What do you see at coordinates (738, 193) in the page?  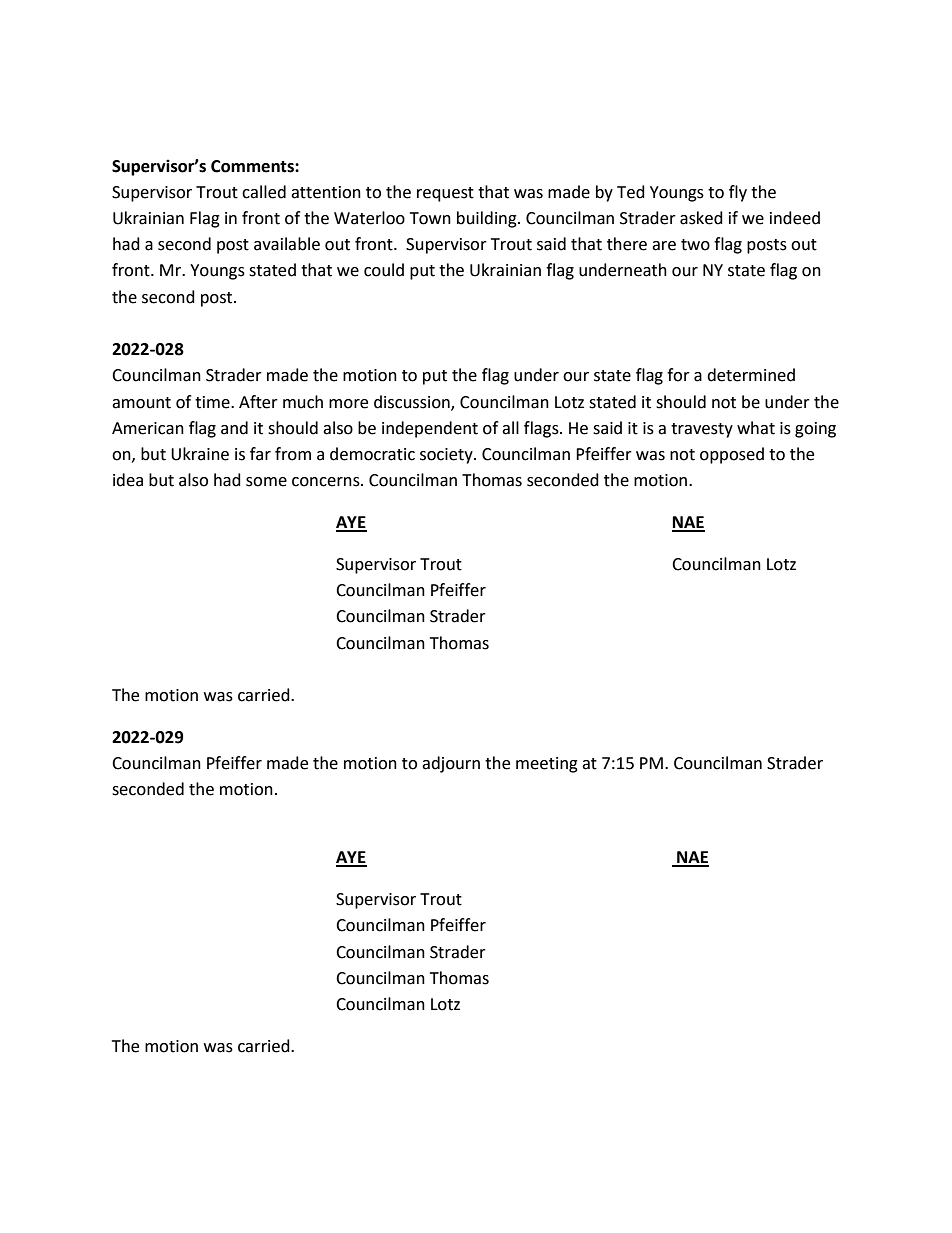 I see `fly` at bounding box center [738, 193].
